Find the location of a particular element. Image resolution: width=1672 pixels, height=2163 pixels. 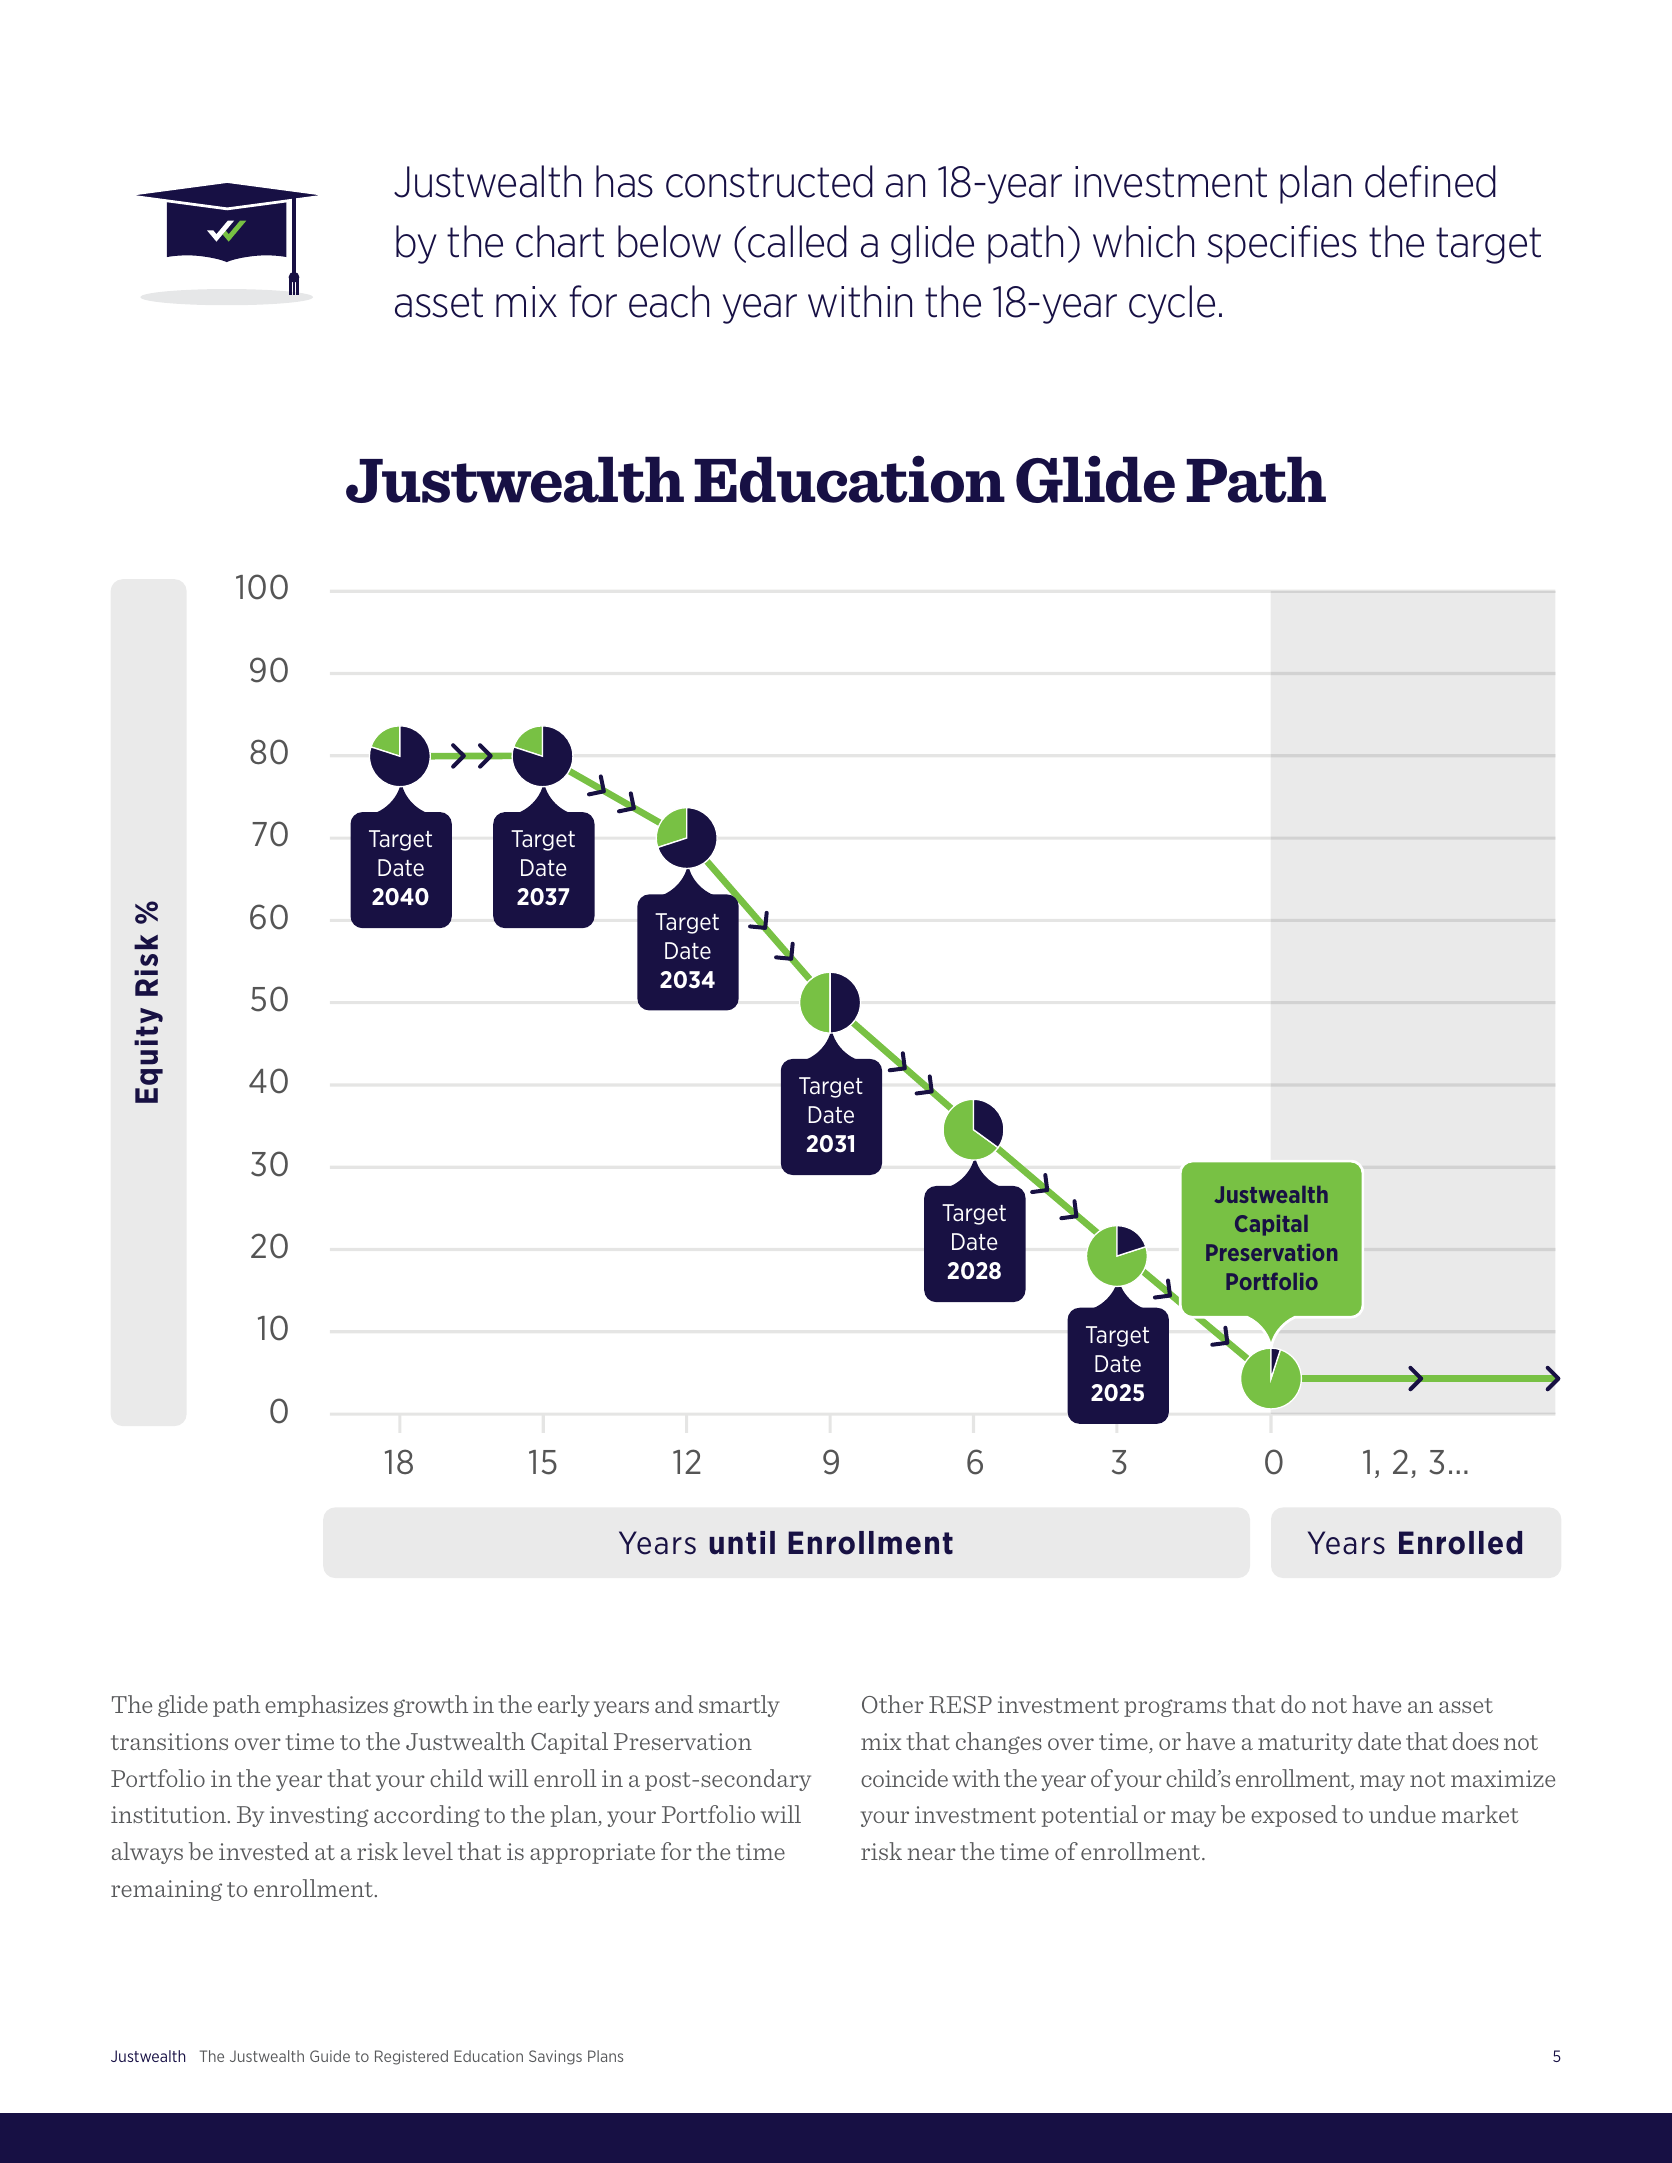

each is located at coordinates (669, 301).
